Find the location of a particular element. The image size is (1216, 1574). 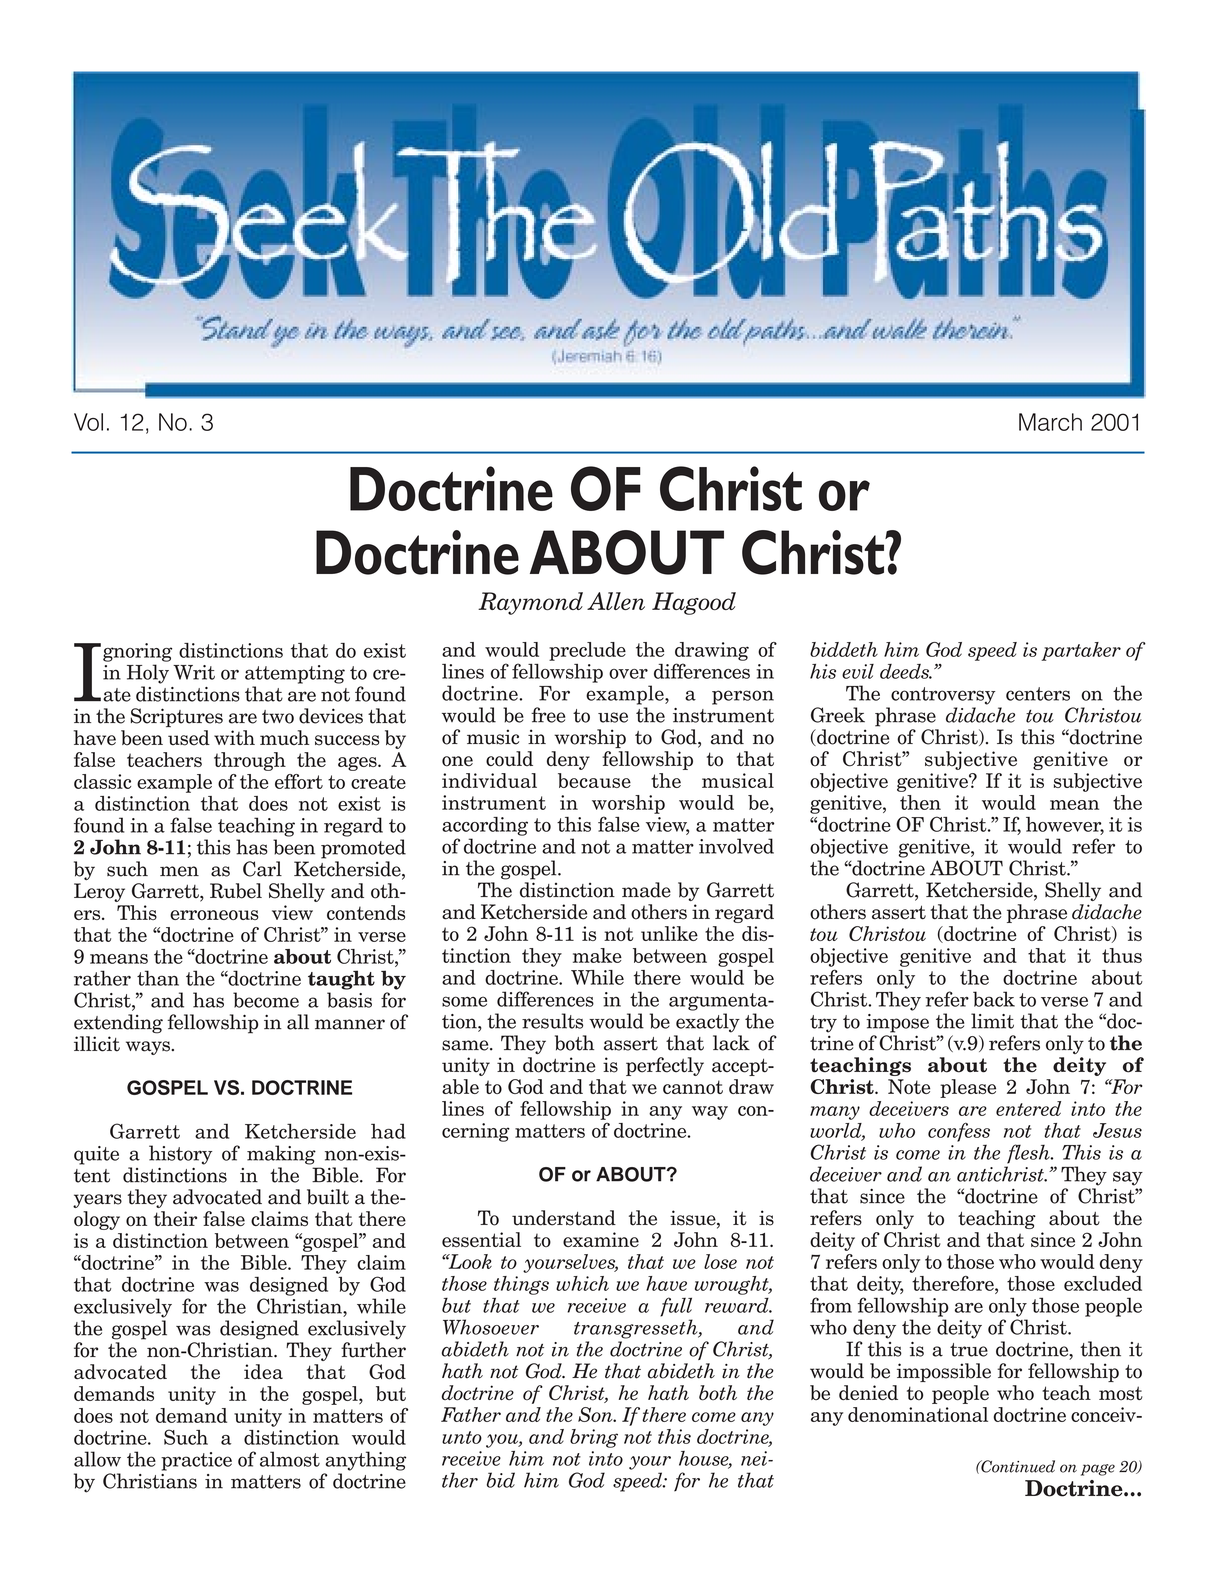

however is located at coordinates (1065, 825).
